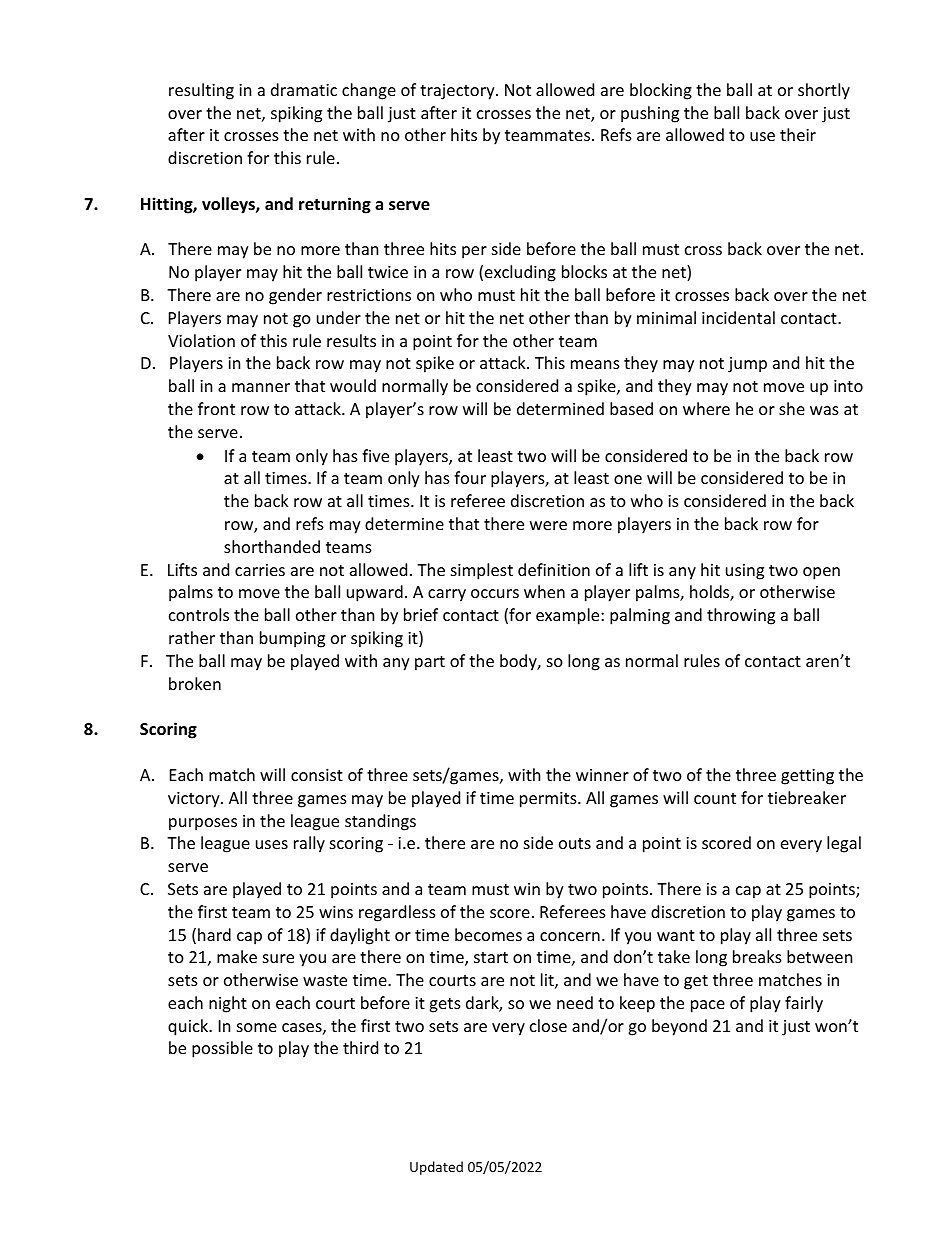  What do you see at coordinates (549, 800) in the screenshot?
I see `permits` at bounding box center [549, 800].
